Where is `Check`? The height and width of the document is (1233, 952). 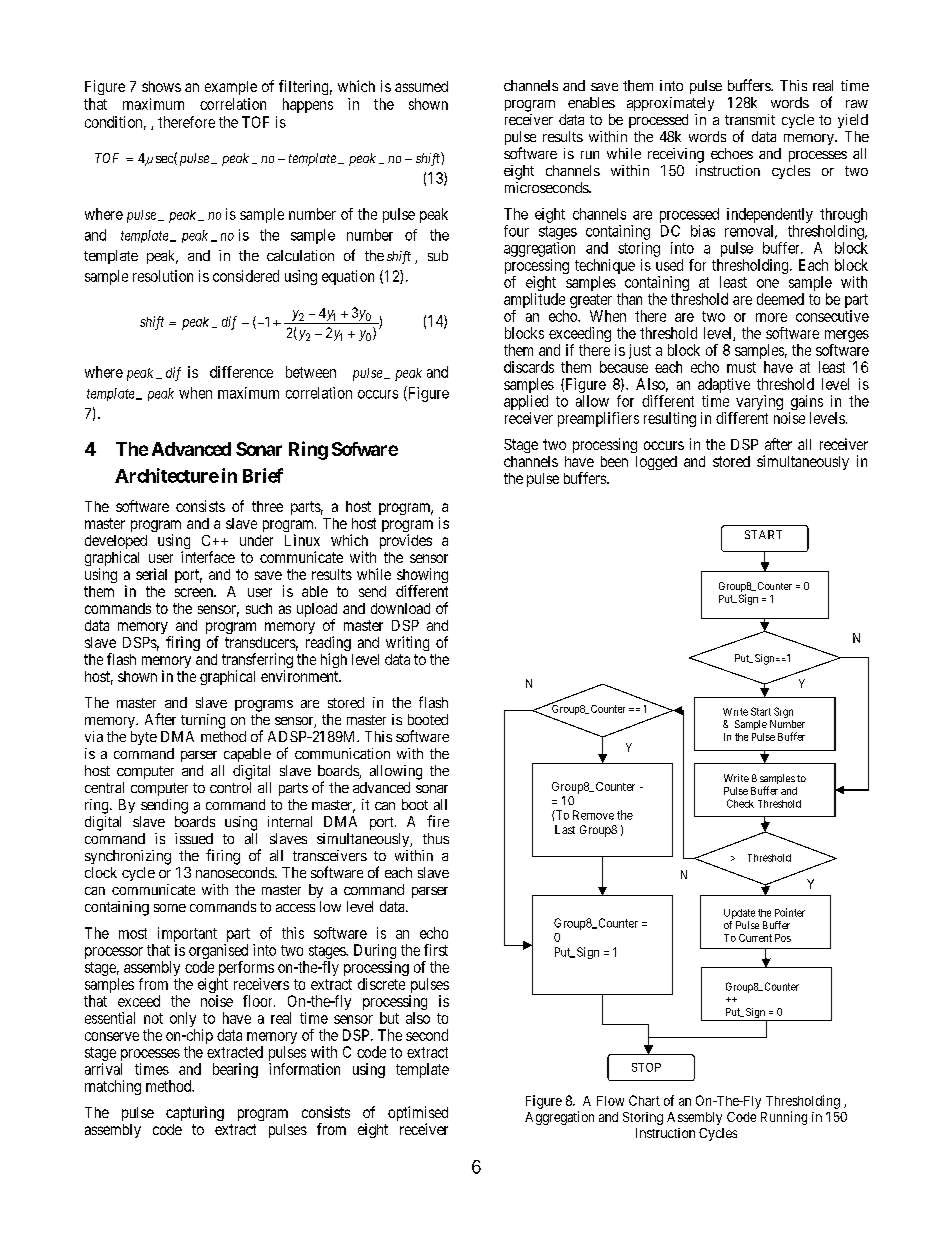
Check is located at coordinates (740, 803).
